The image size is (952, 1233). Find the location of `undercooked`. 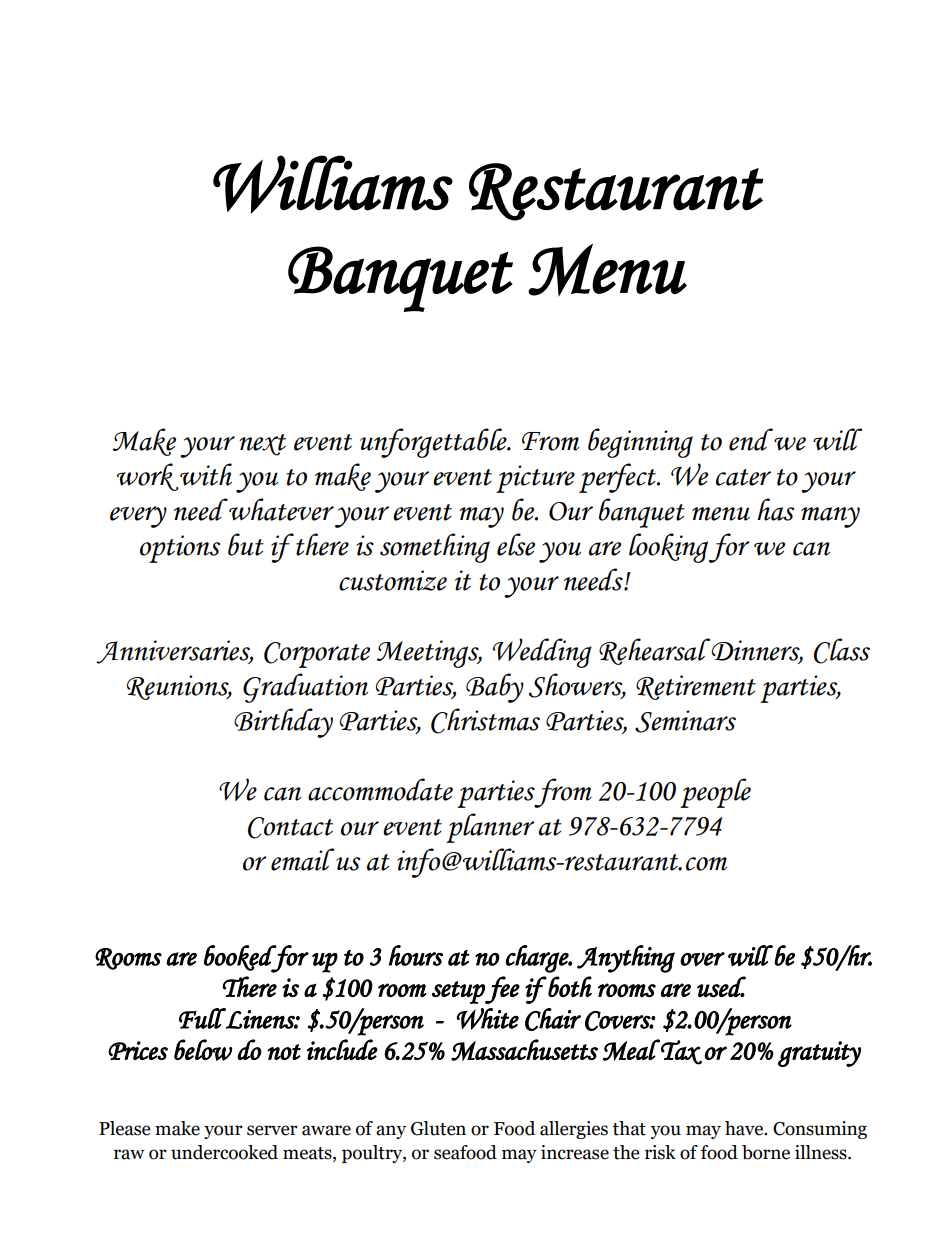

undercooked is located at coordinates (224, 1152).
